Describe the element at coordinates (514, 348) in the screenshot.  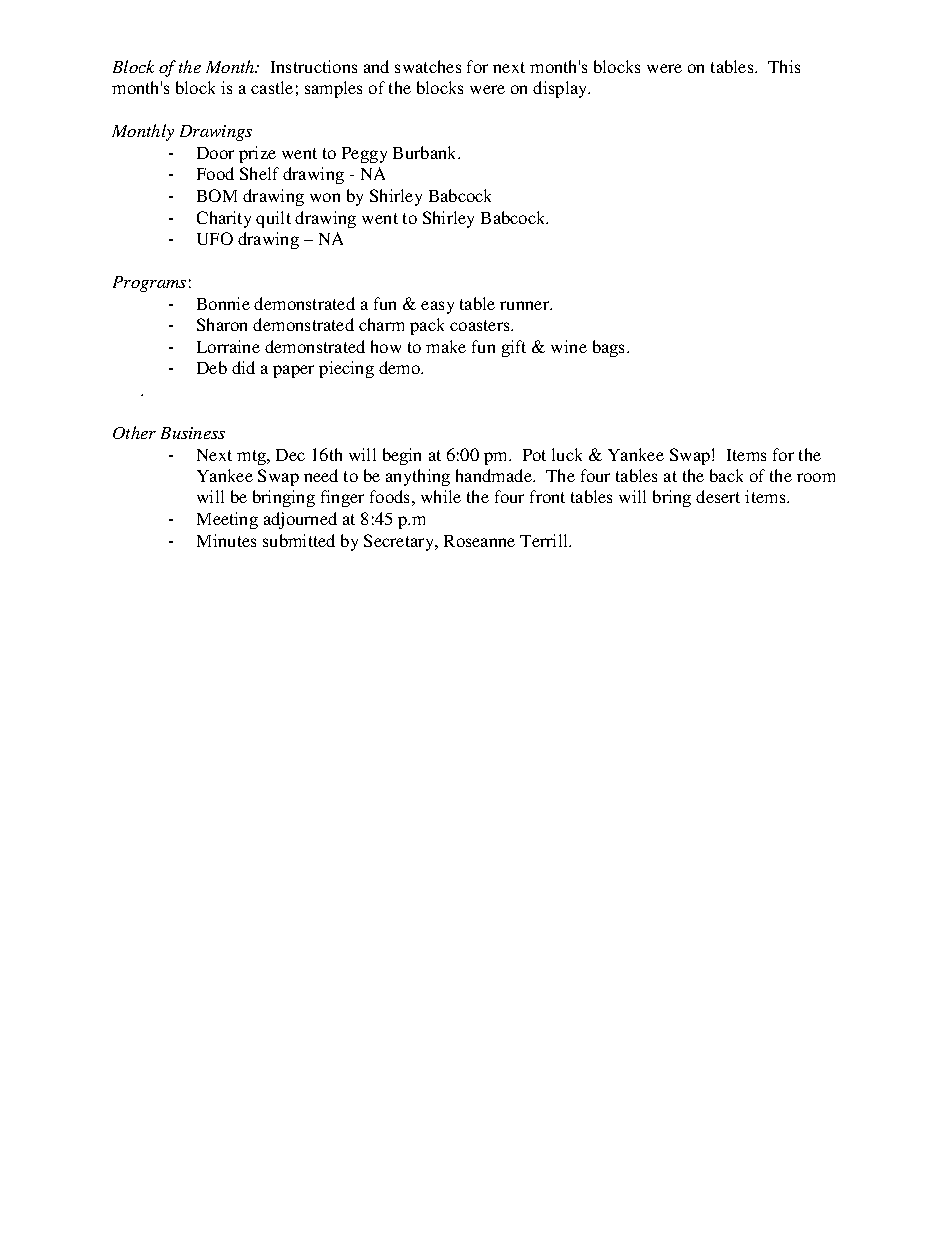
I see `gift` at that location.
